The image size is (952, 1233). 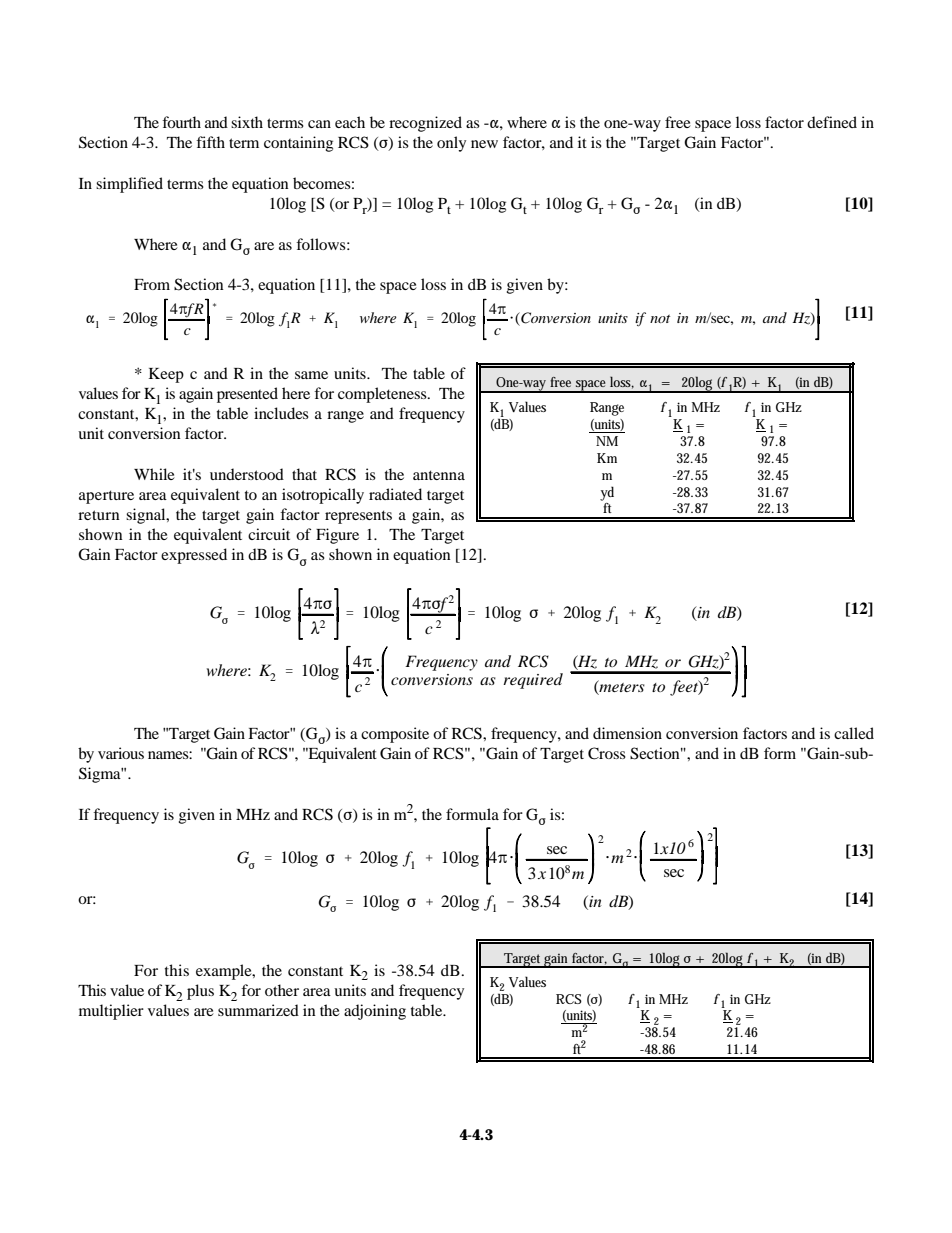 I want to click on plus, so click(x=200, y=992).
